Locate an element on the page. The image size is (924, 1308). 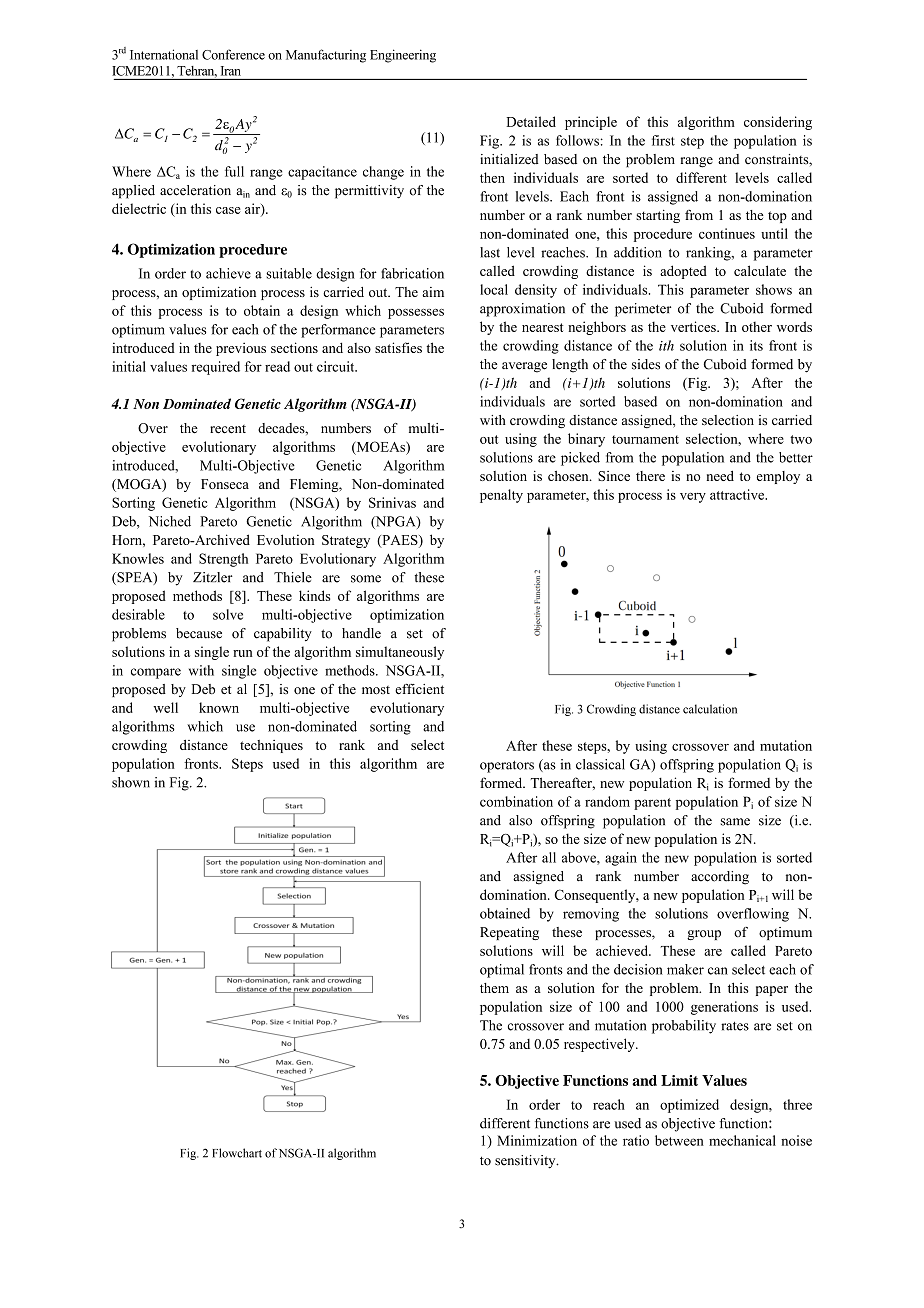
Iran is located at coordinates (231, 71).
